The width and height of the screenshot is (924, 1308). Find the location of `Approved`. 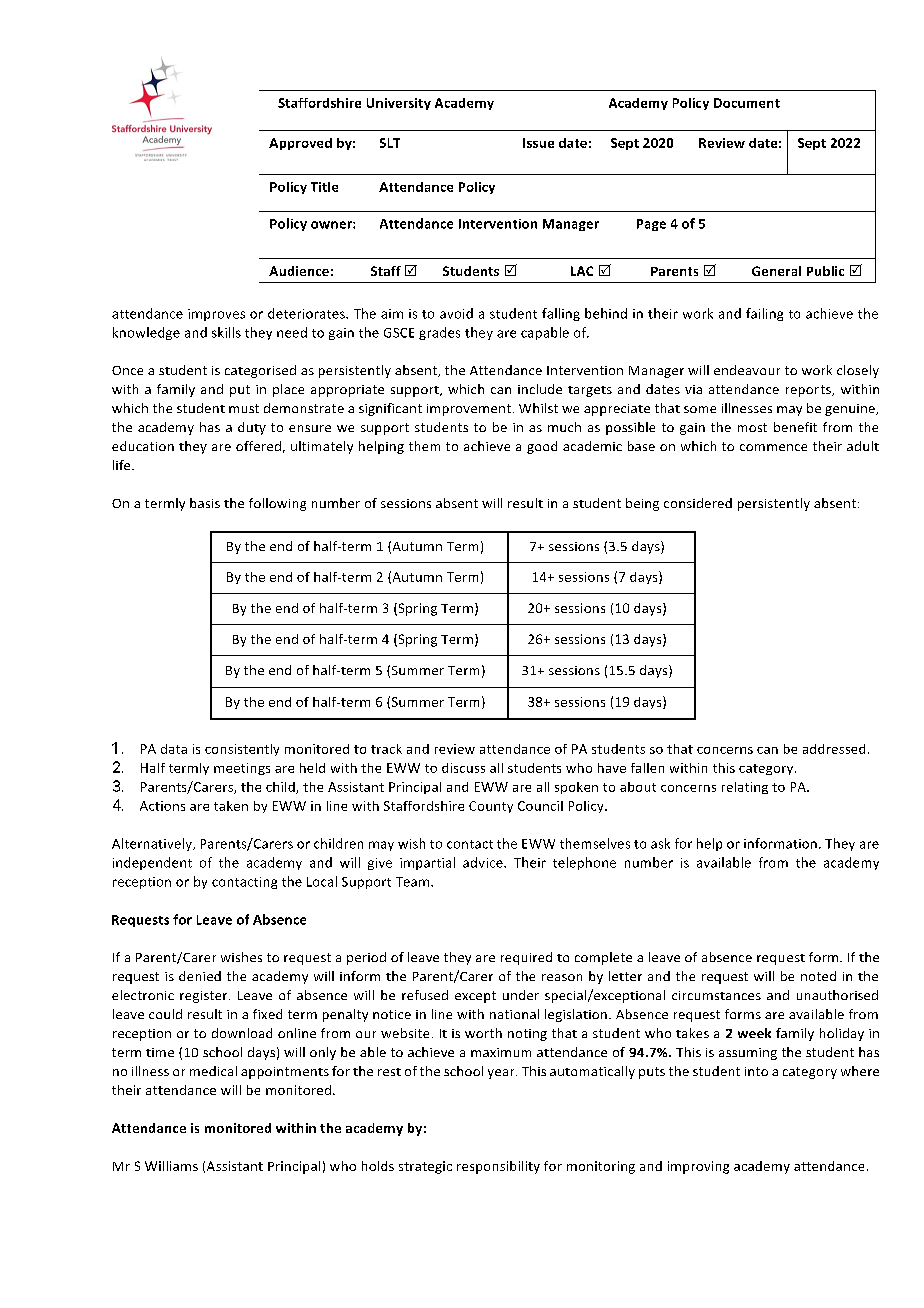

Approved is located at coordinates (300, 144).
